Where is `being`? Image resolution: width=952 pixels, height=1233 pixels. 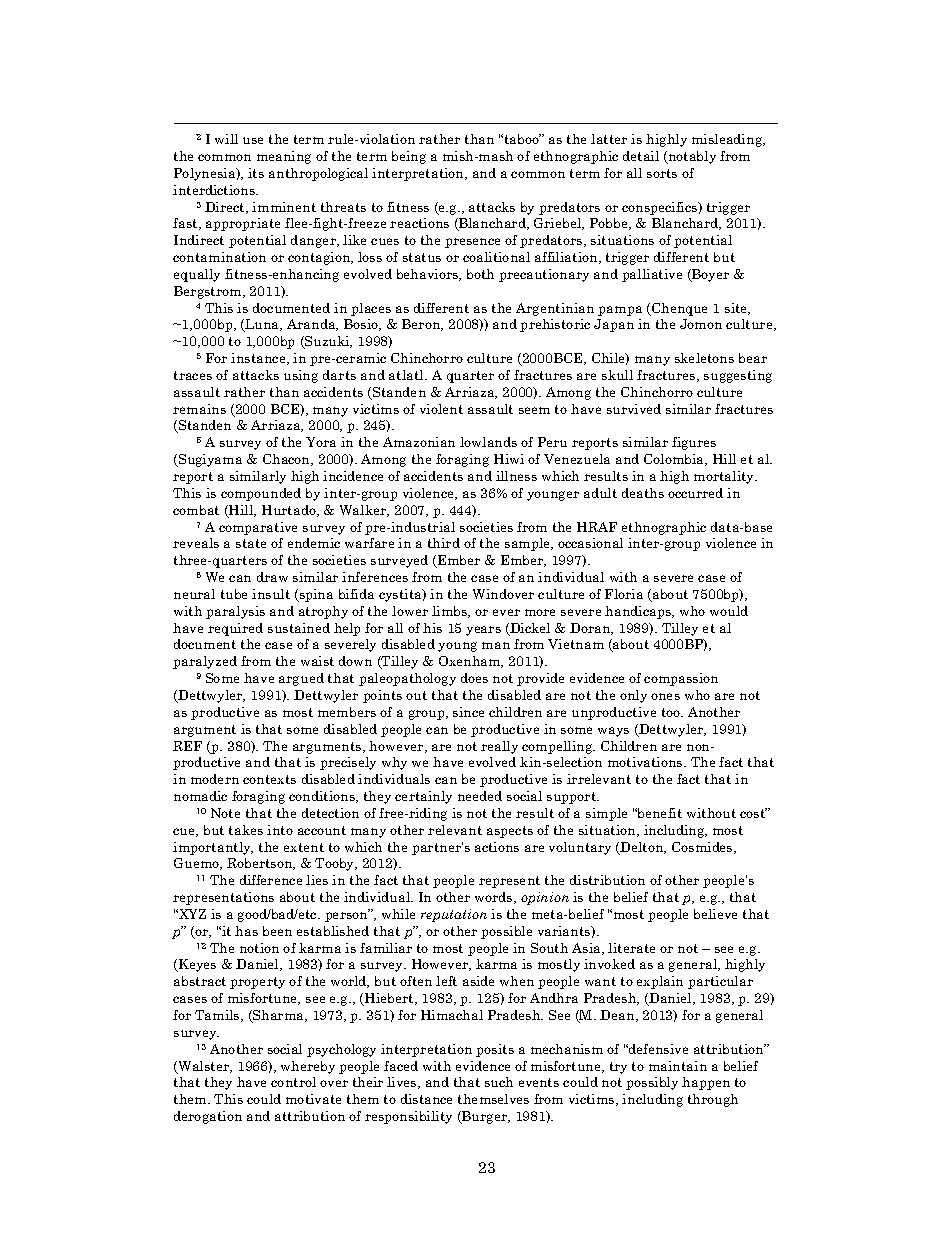
being is located at coordinates (409, 157).
